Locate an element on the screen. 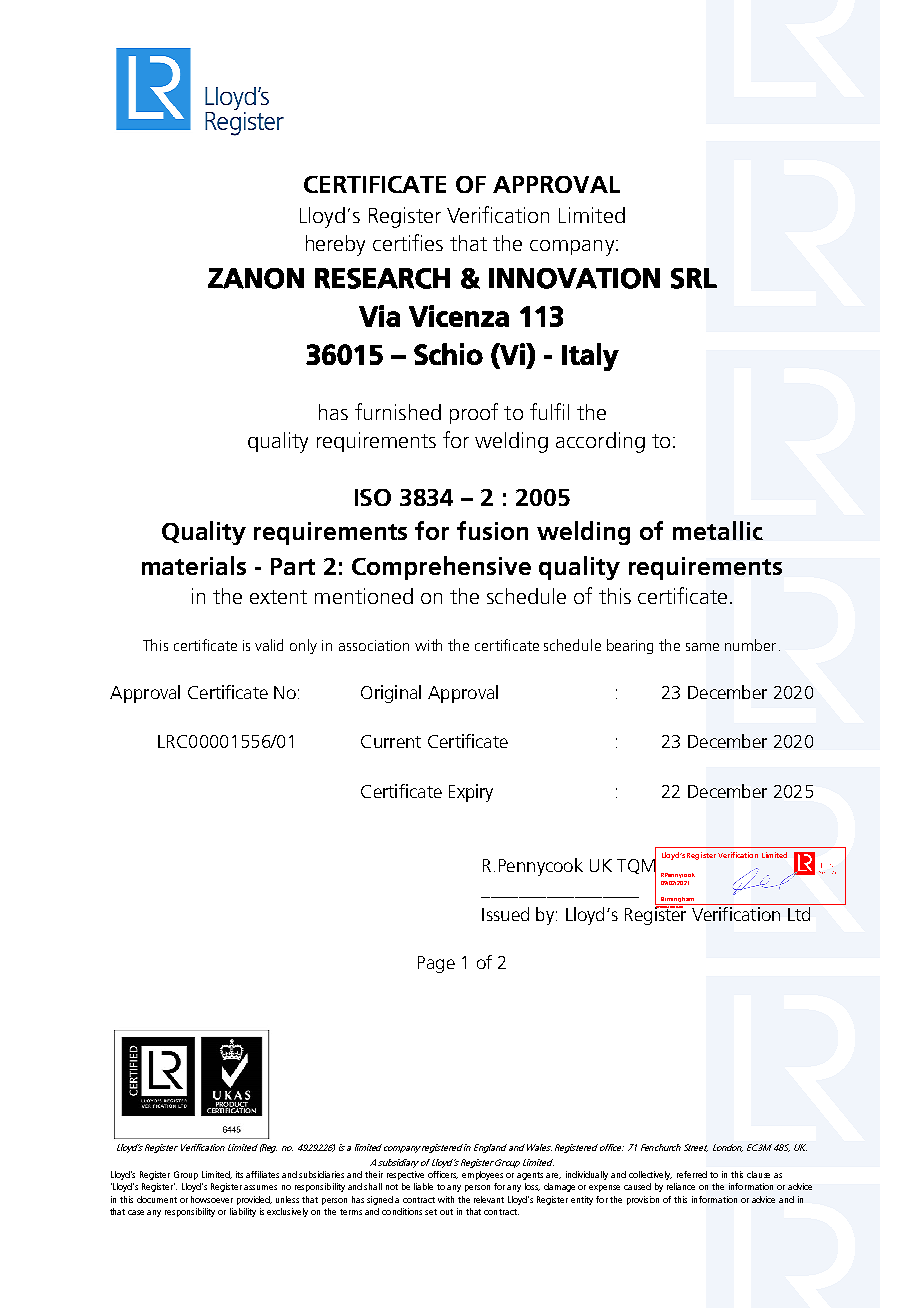 This screenshot has height=1308, width=924. metallic is located at coordinates (718, 530).
